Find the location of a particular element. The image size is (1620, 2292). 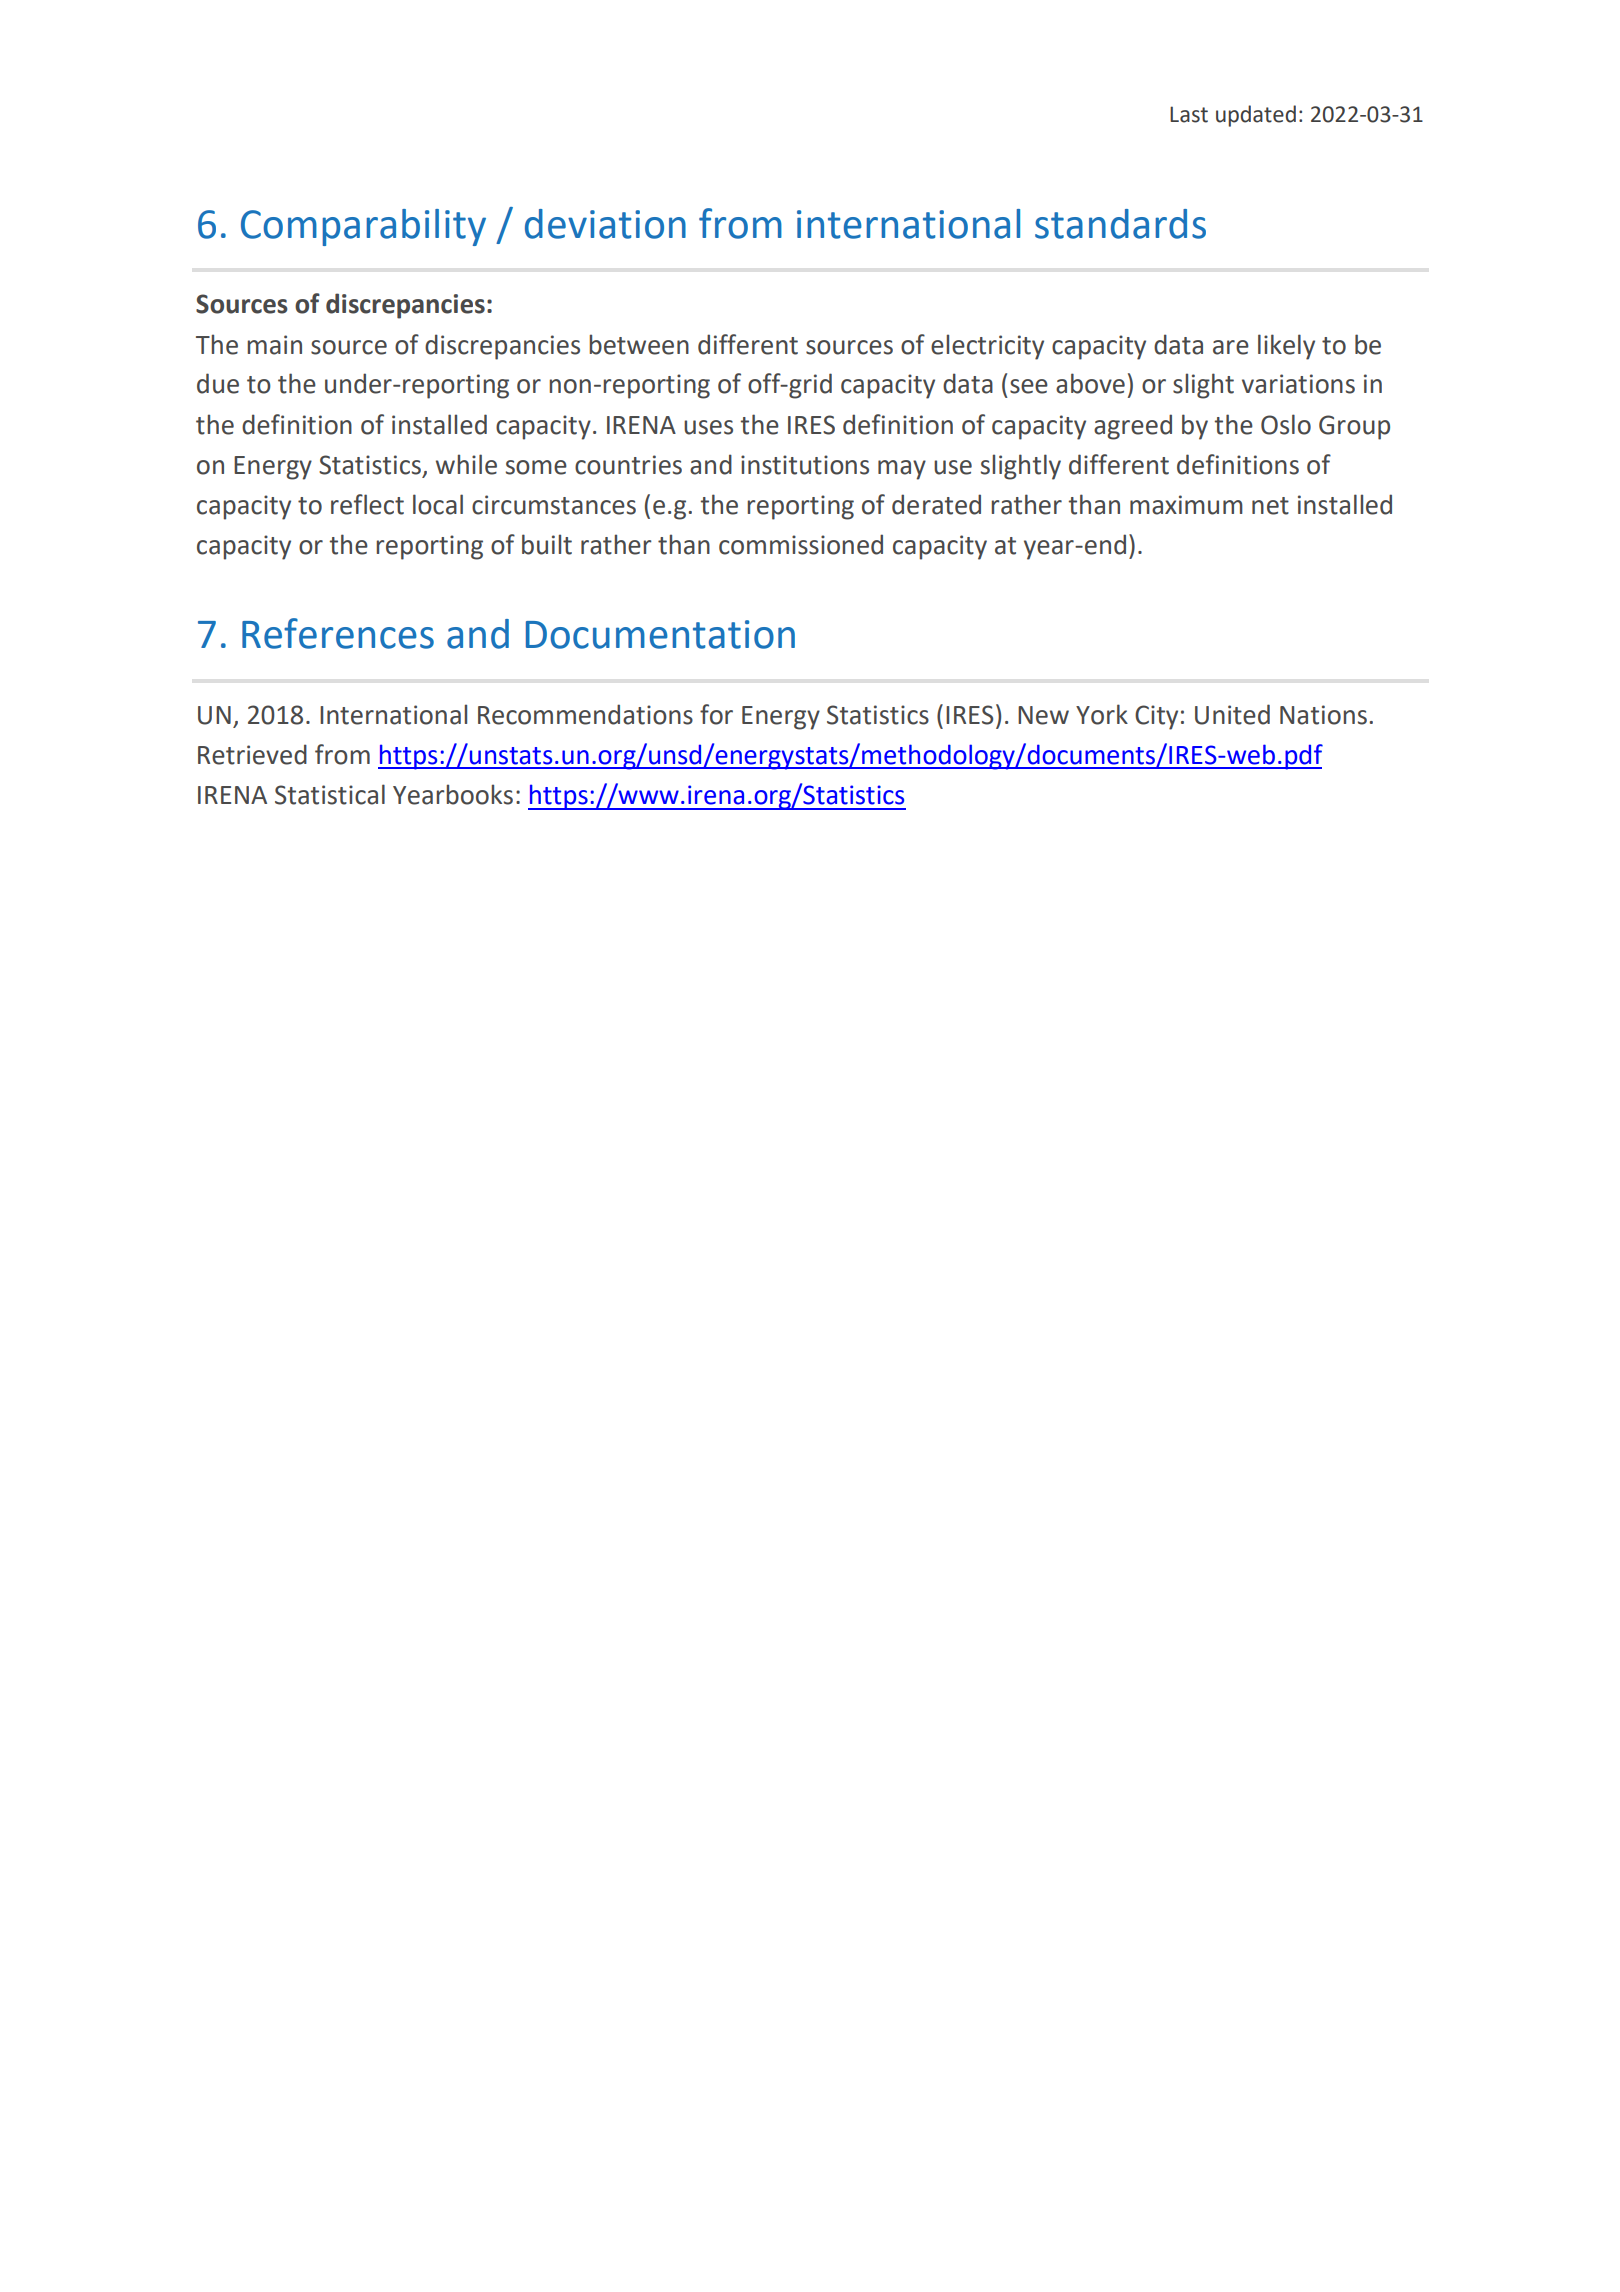

Documentation is located at coordinates (660, 634).
